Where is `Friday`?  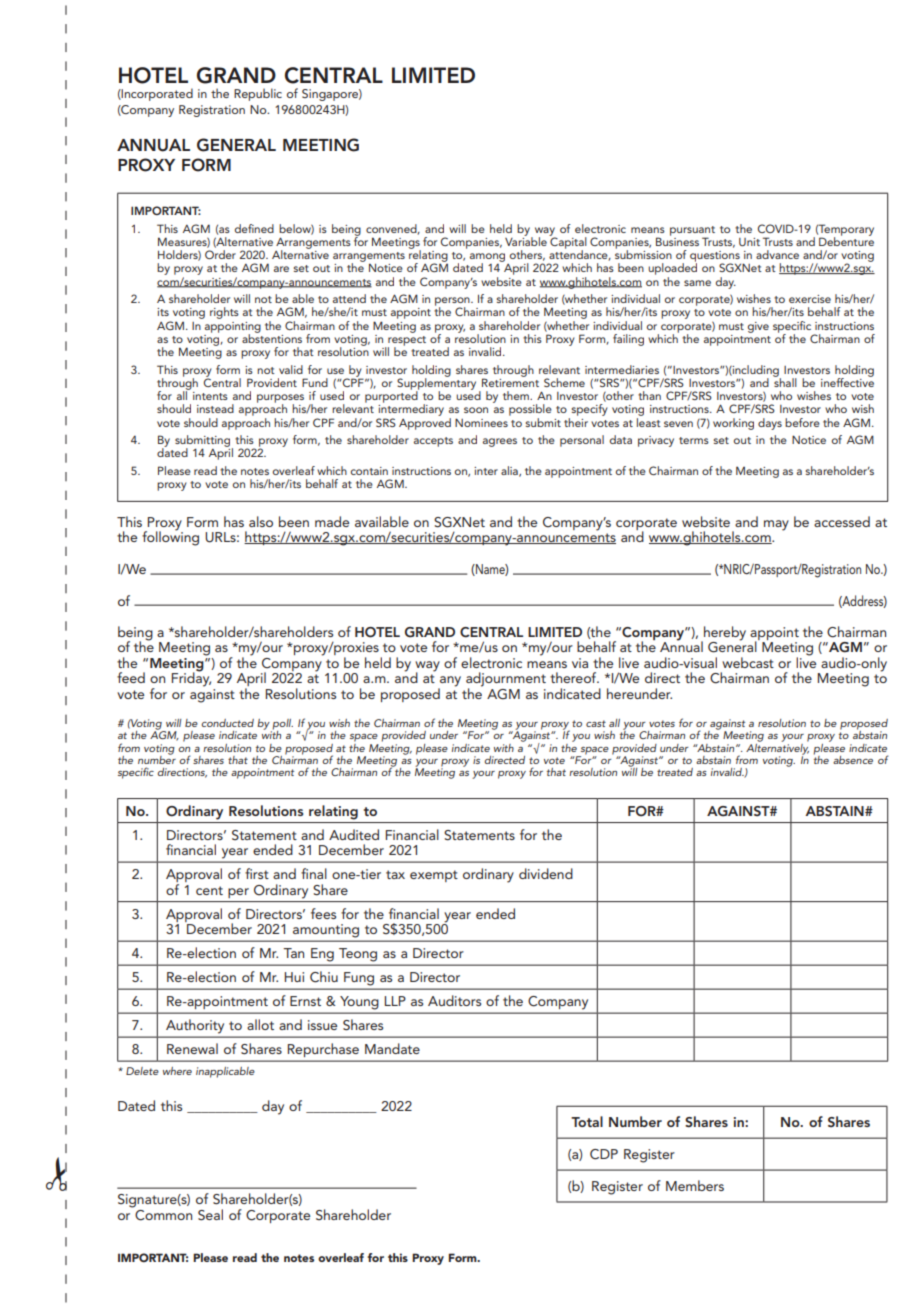 Friday is located at coordinates (191, 678).
